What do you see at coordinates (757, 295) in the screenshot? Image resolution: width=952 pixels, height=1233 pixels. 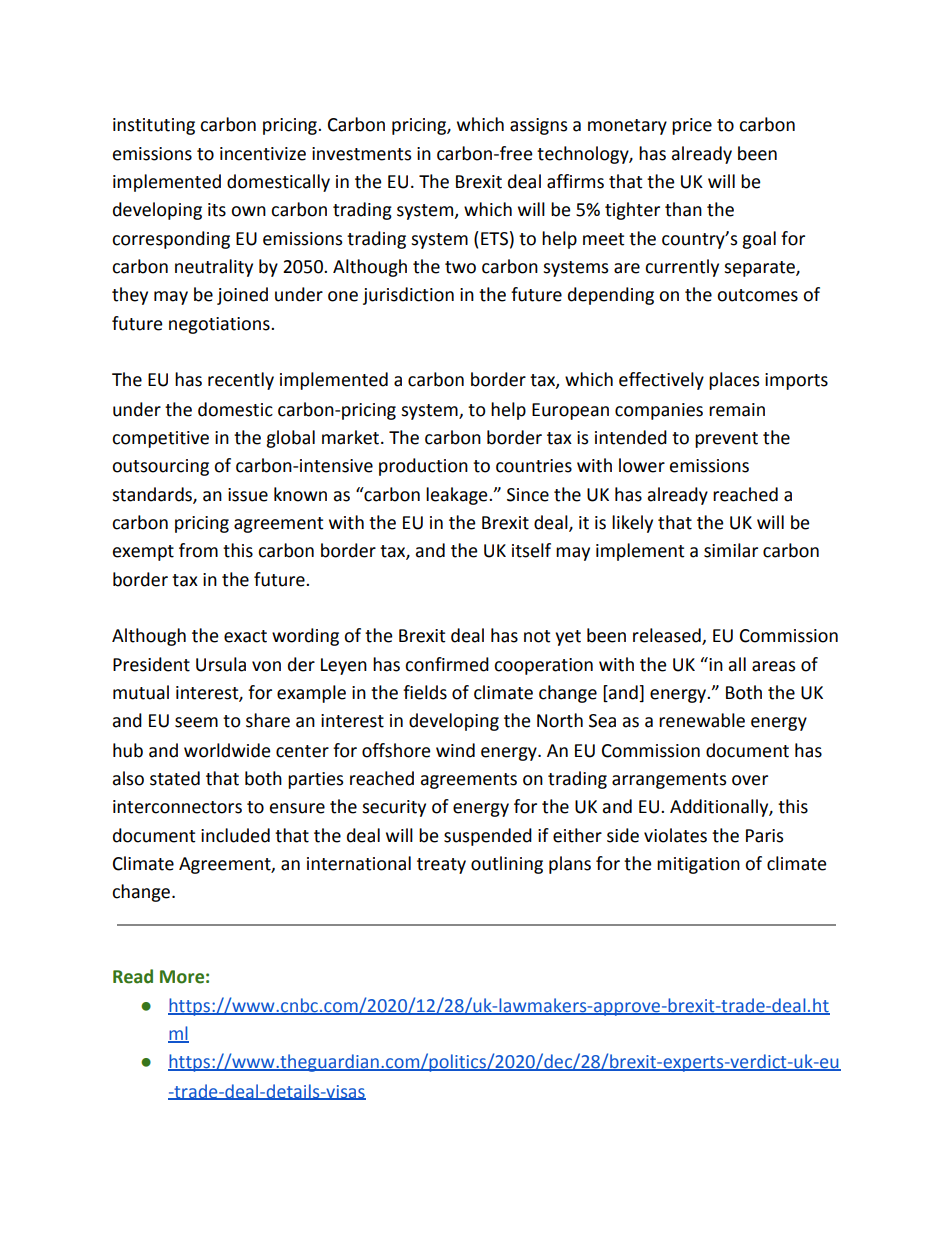 I see `outcomes` at bounding box center [757, 295].
